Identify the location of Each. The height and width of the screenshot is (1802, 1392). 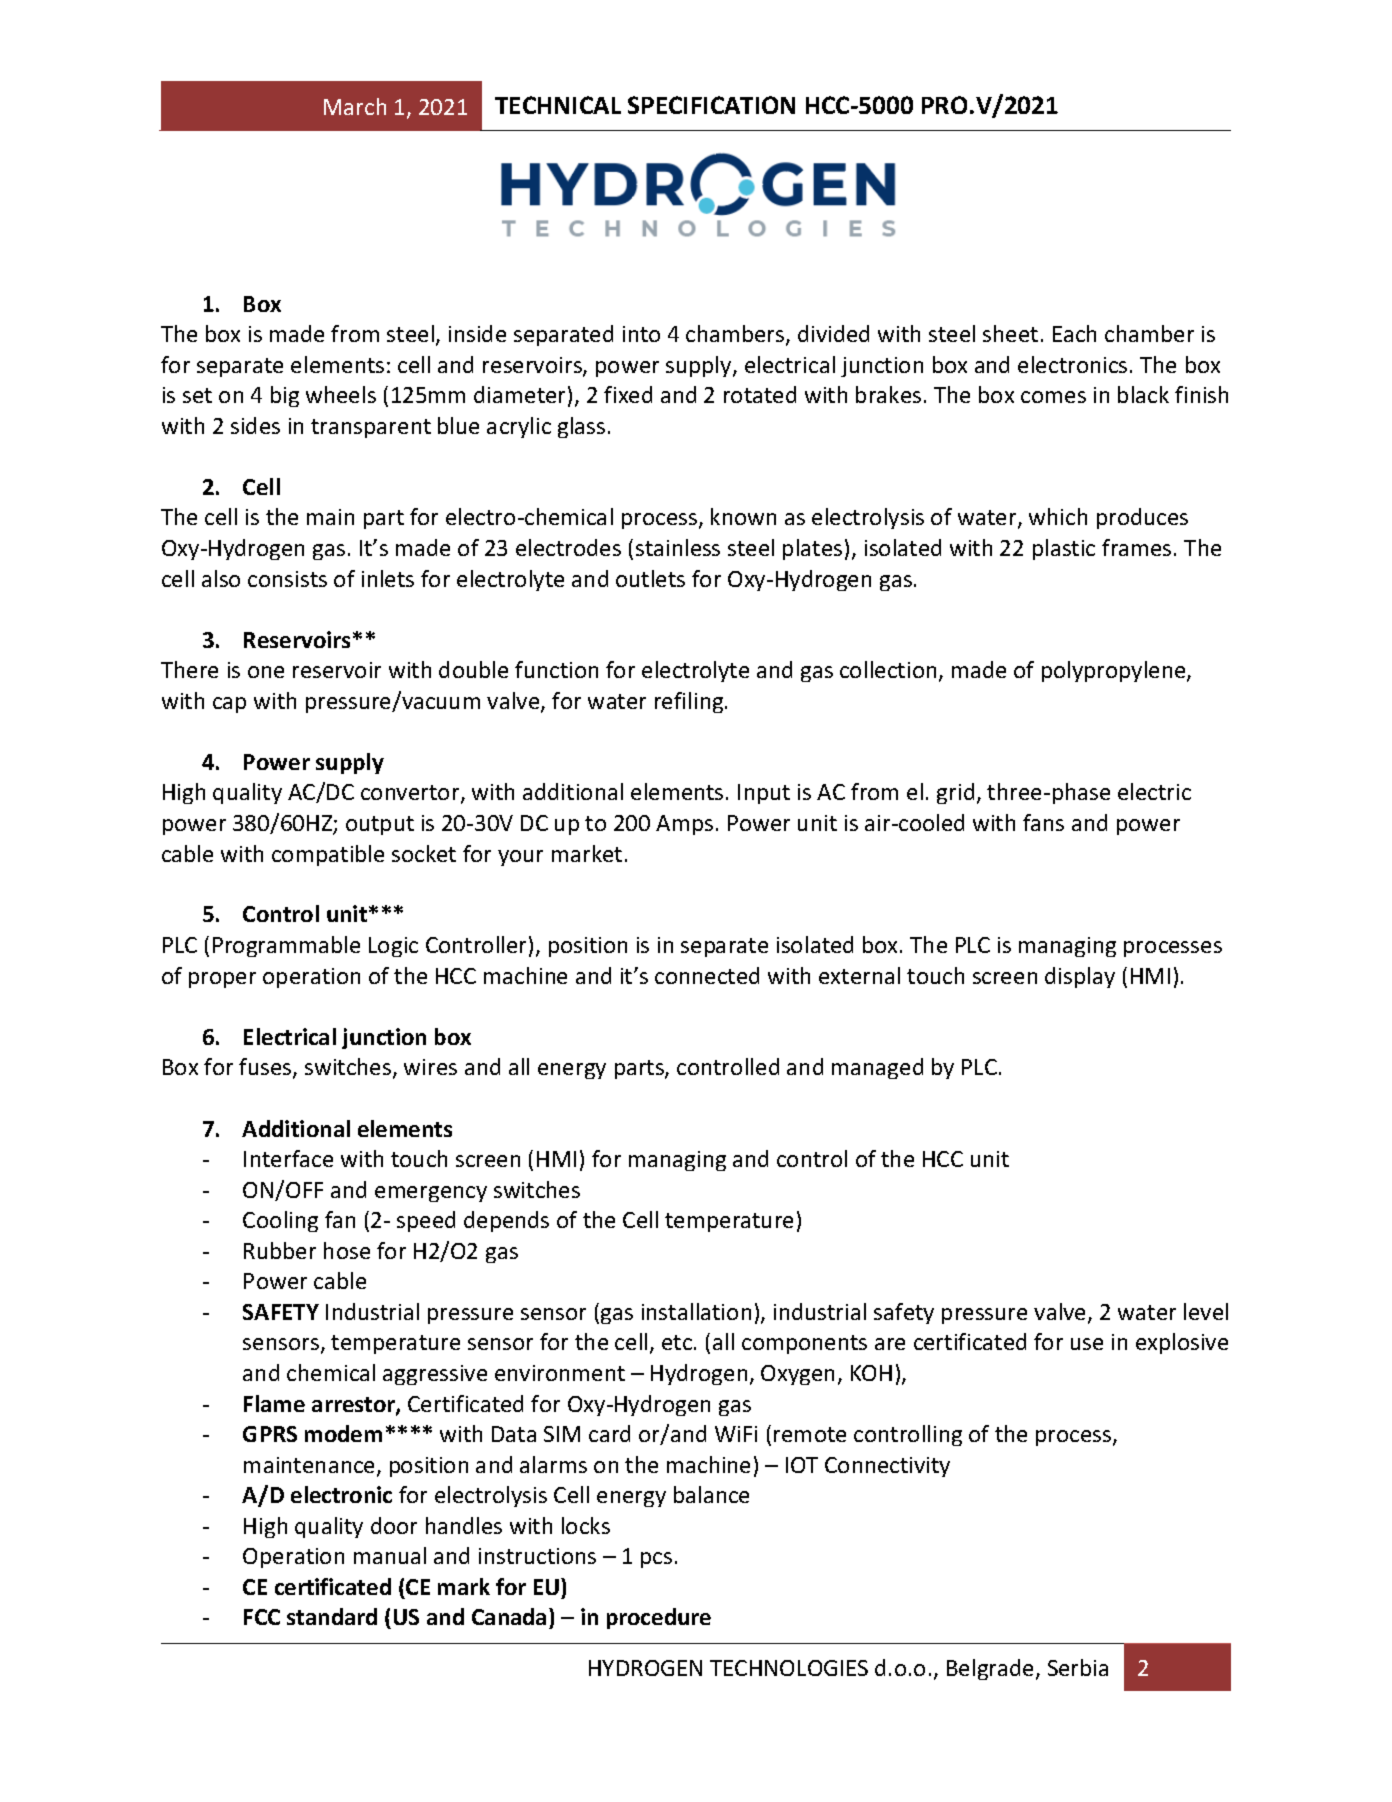
(1074, 333).
